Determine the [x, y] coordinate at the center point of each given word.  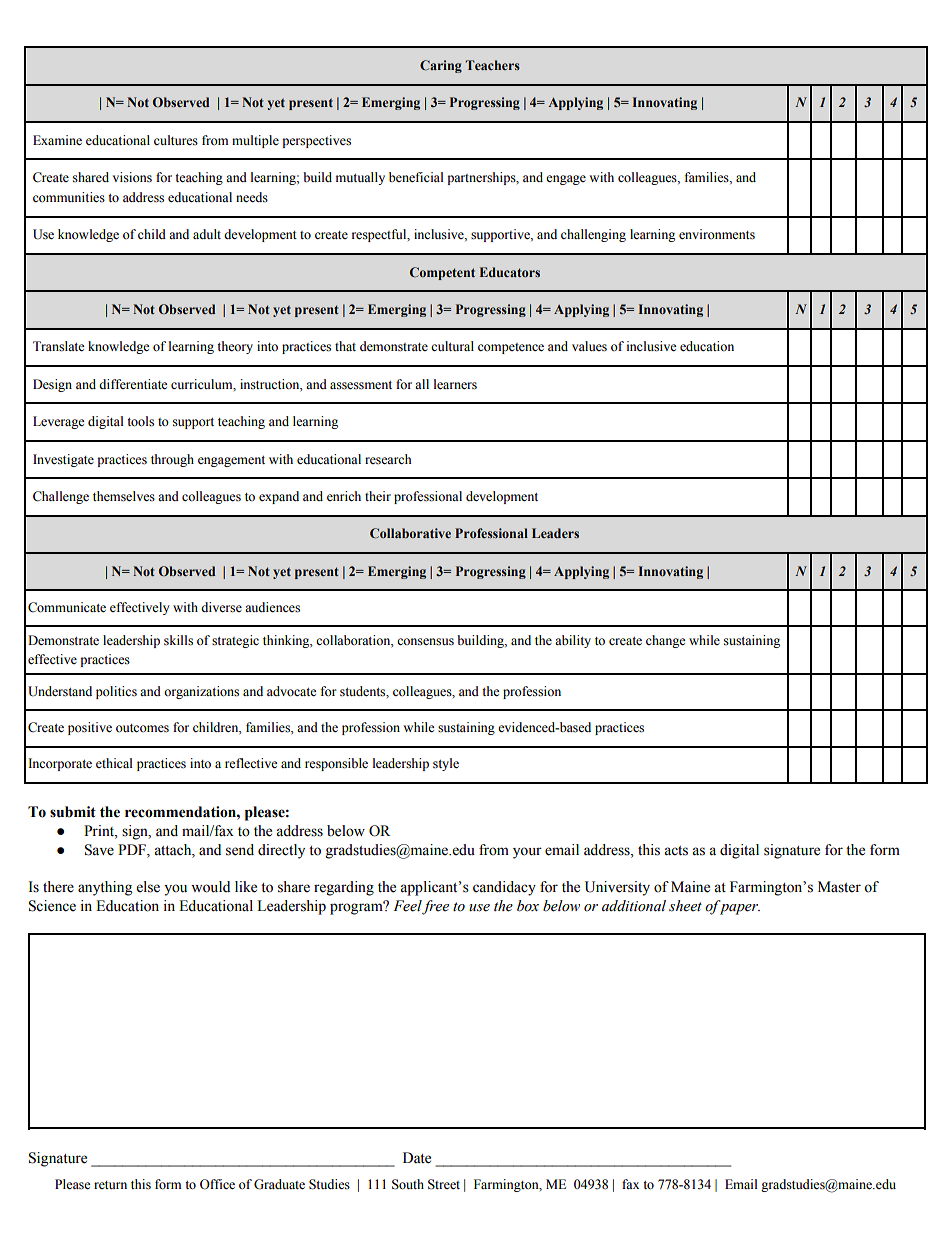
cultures [176, 140]
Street [444, 1184]
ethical [114, 763]
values [589, 346]
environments [717, 234]
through [172, 460]
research [388, 459]
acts [676, 851]
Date [417, 1158]
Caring [441, 66]
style [446, 764]
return [110, 1185]
